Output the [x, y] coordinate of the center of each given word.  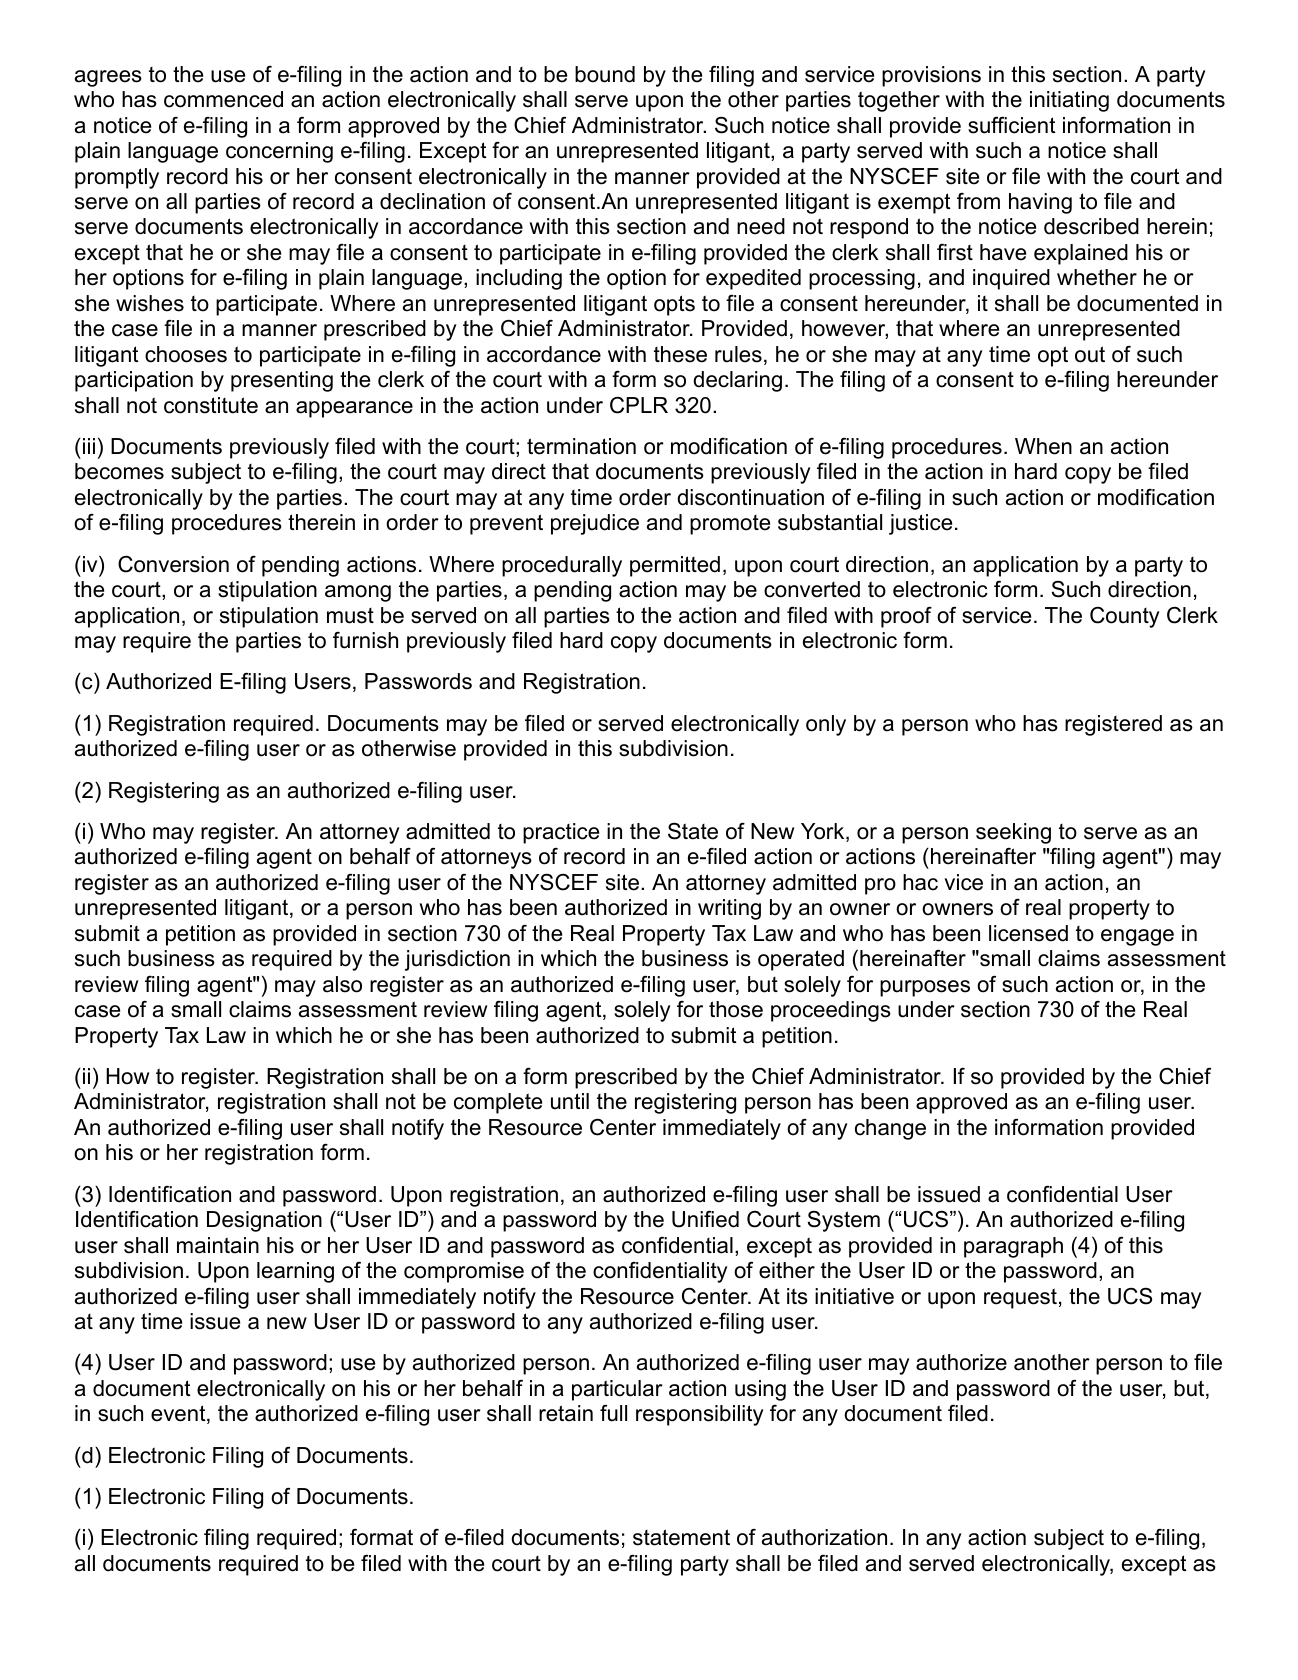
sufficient [1012, 125]
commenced [223, 99]
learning [295, 1272]
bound [605, 74]
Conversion [173, 564]
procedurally [562, 566]
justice [920, 524]
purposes [925, 988]
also [342, 984]
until [570, 1101]
